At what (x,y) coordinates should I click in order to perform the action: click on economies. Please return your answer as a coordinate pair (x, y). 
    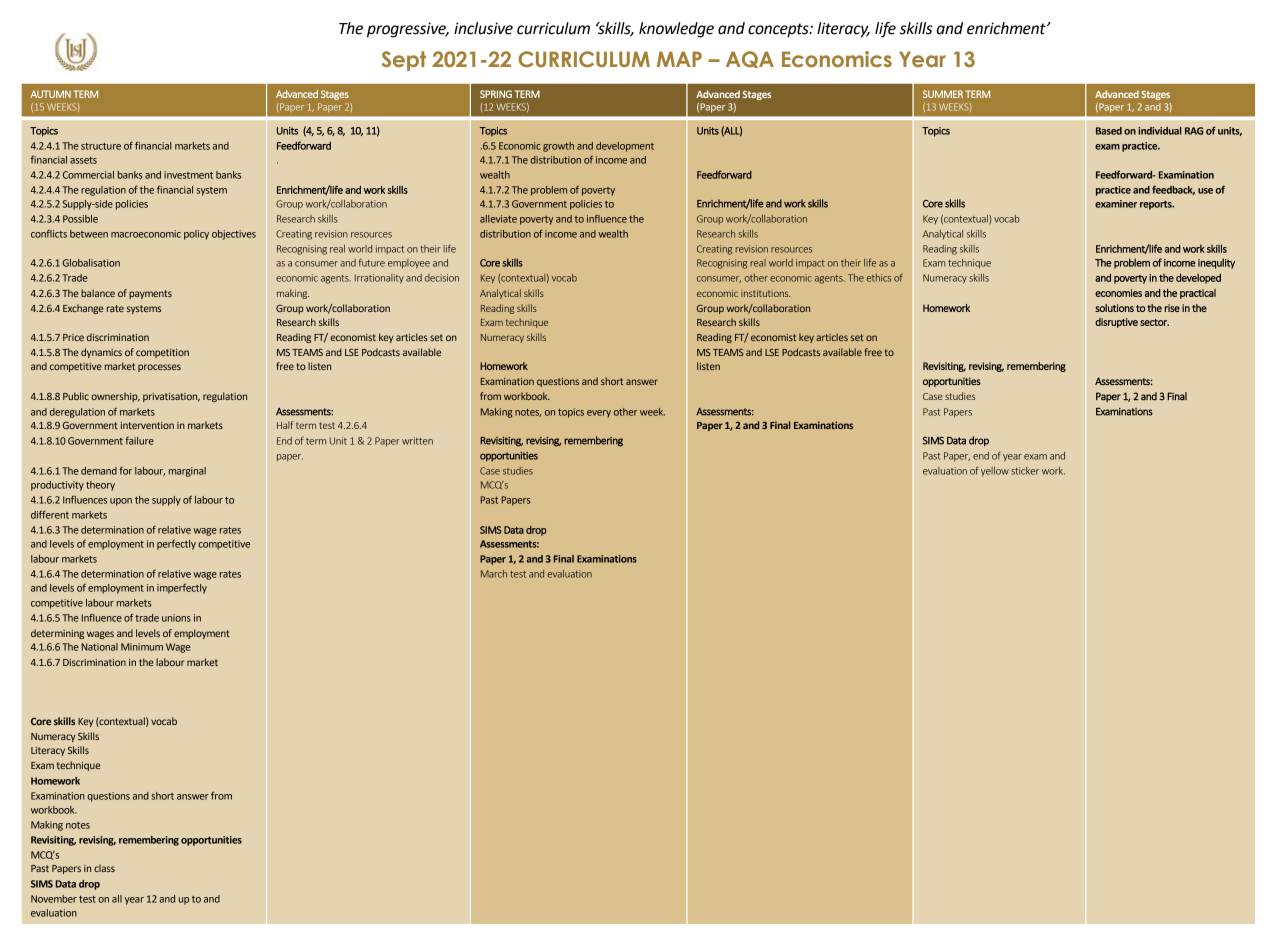
    Looking at the image, I should click on (1118, 293).
